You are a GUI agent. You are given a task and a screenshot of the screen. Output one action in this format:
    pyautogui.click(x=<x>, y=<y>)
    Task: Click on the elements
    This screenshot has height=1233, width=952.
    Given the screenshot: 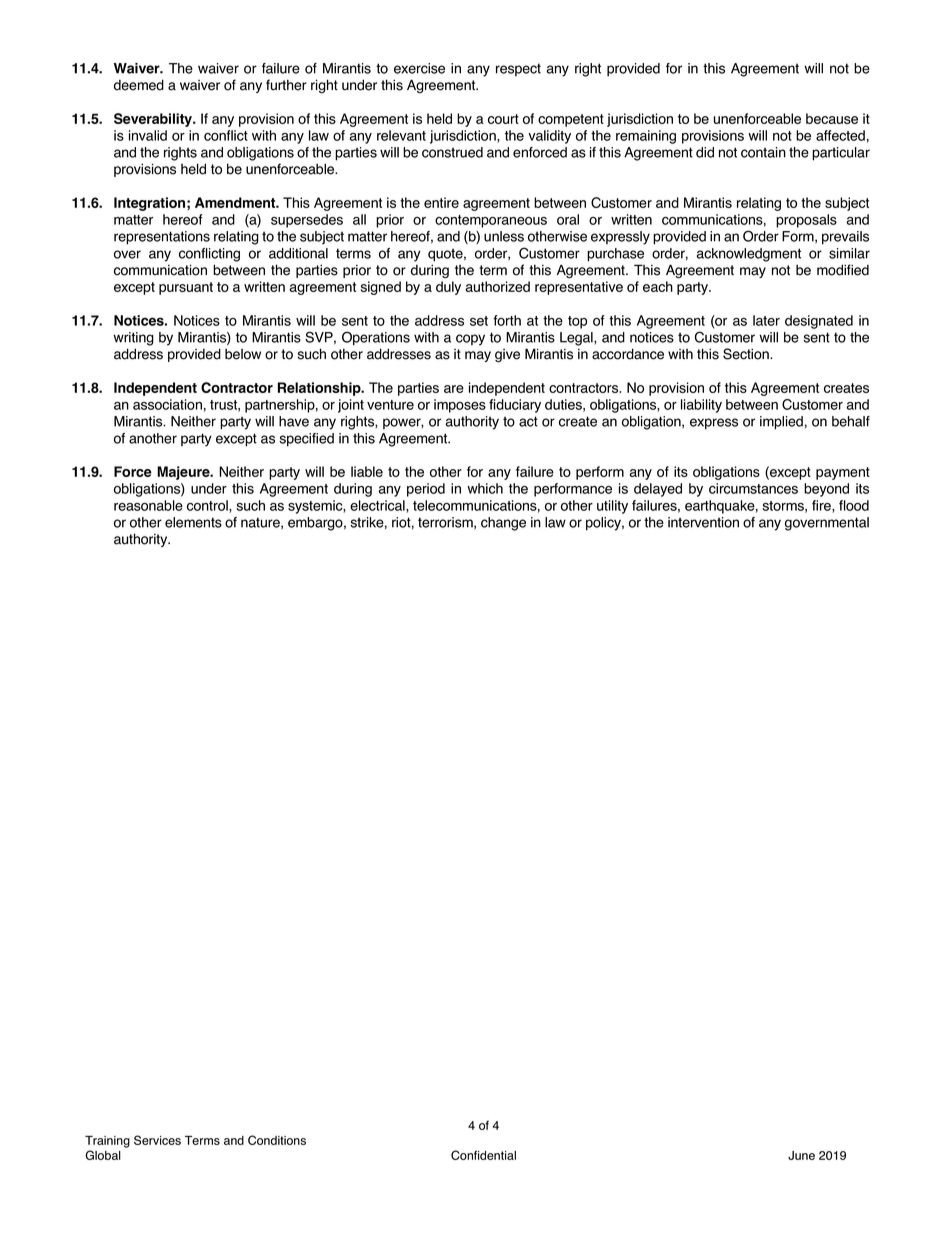 What is the action you would take?
    pyautogui.click(x=193, y=522)
